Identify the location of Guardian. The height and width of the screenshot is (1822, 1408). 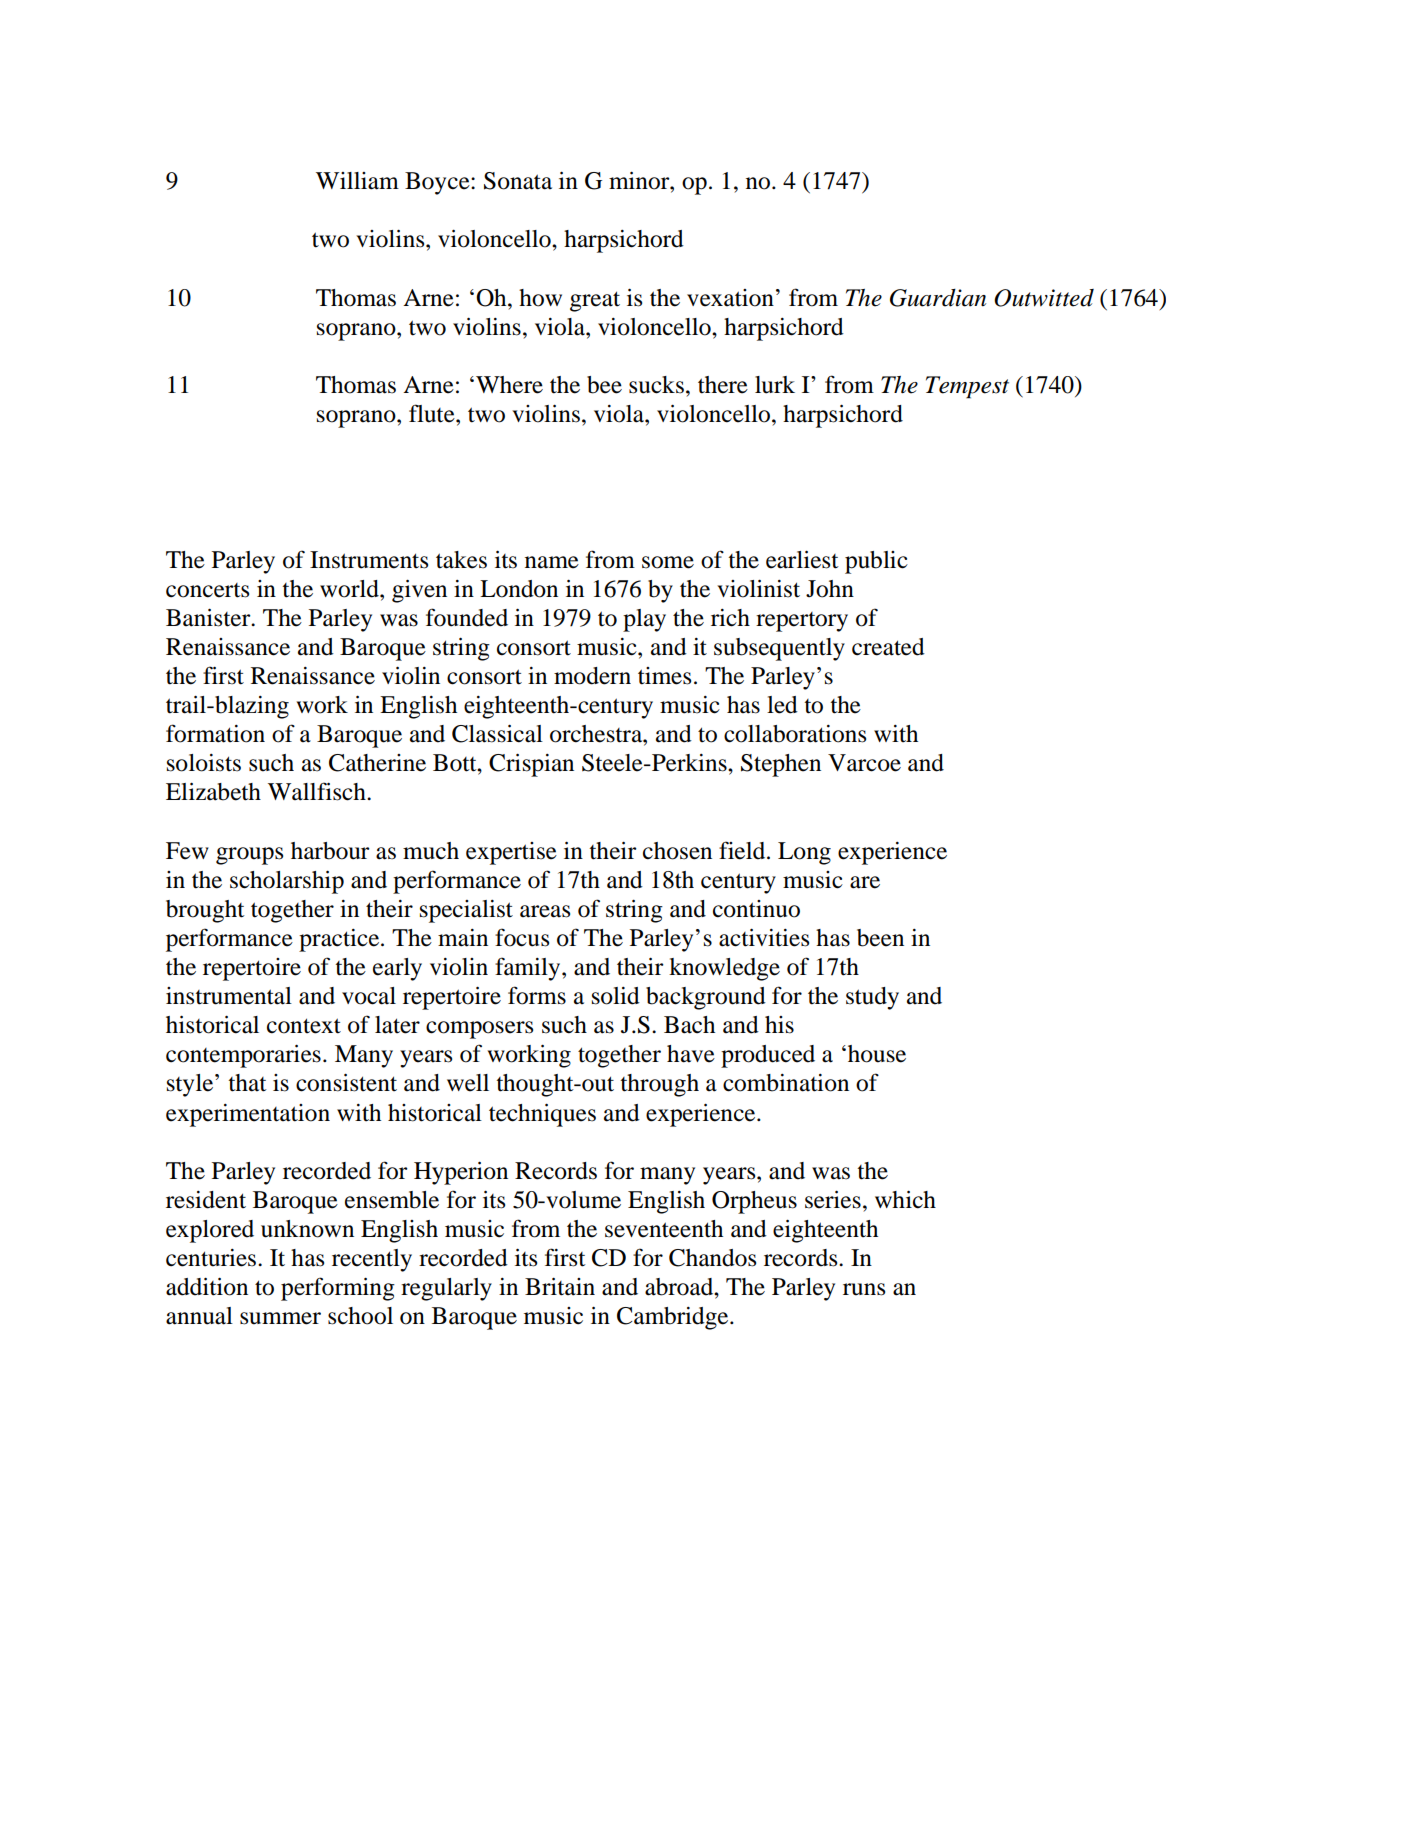
(938, 298).
